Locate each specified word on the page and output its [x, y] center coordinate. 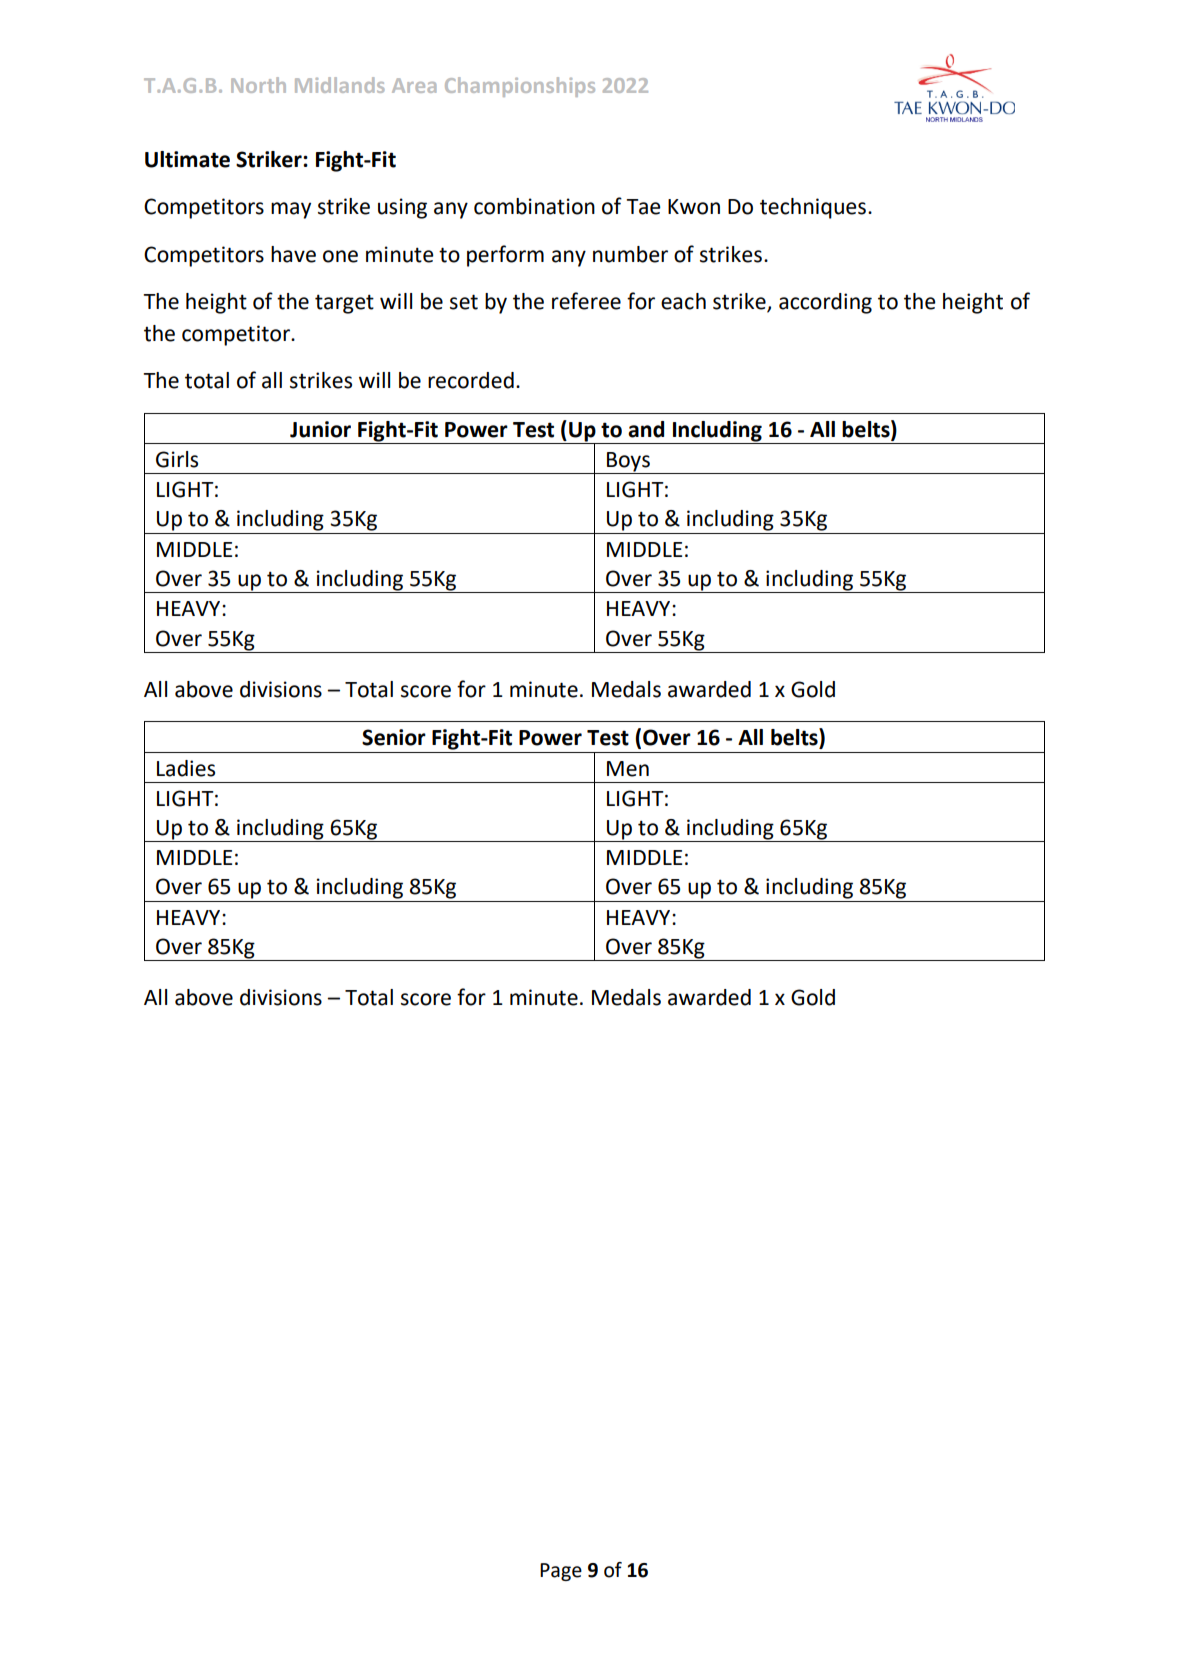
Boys [629, 463]
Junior [320, 429]
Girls [177, 459]
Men [628, 769]
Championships [520, 87]
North [258, 85]
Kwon [694, 207]
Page [561, 1572]
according [825, 303]
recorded [471, 380]
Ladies [186, 768]
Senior [394, 737]
